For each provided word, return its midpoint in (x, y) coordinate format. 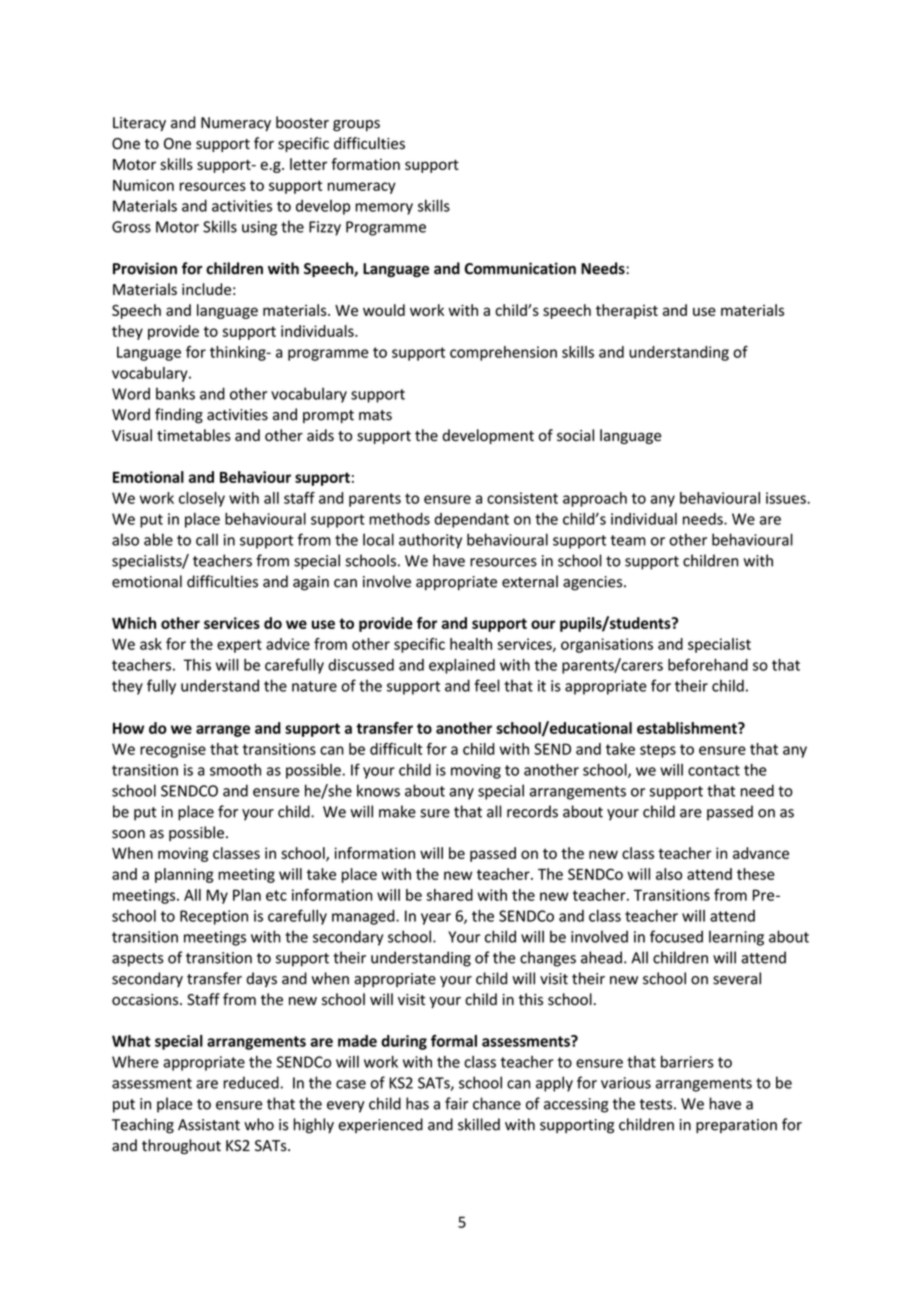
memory (384, 209)
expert (239, 646)
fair (456, 1103)
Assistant (209, 1125)
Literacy (139, 124)
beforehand (708, 664)
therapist (627, 311)
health (471, 644)
